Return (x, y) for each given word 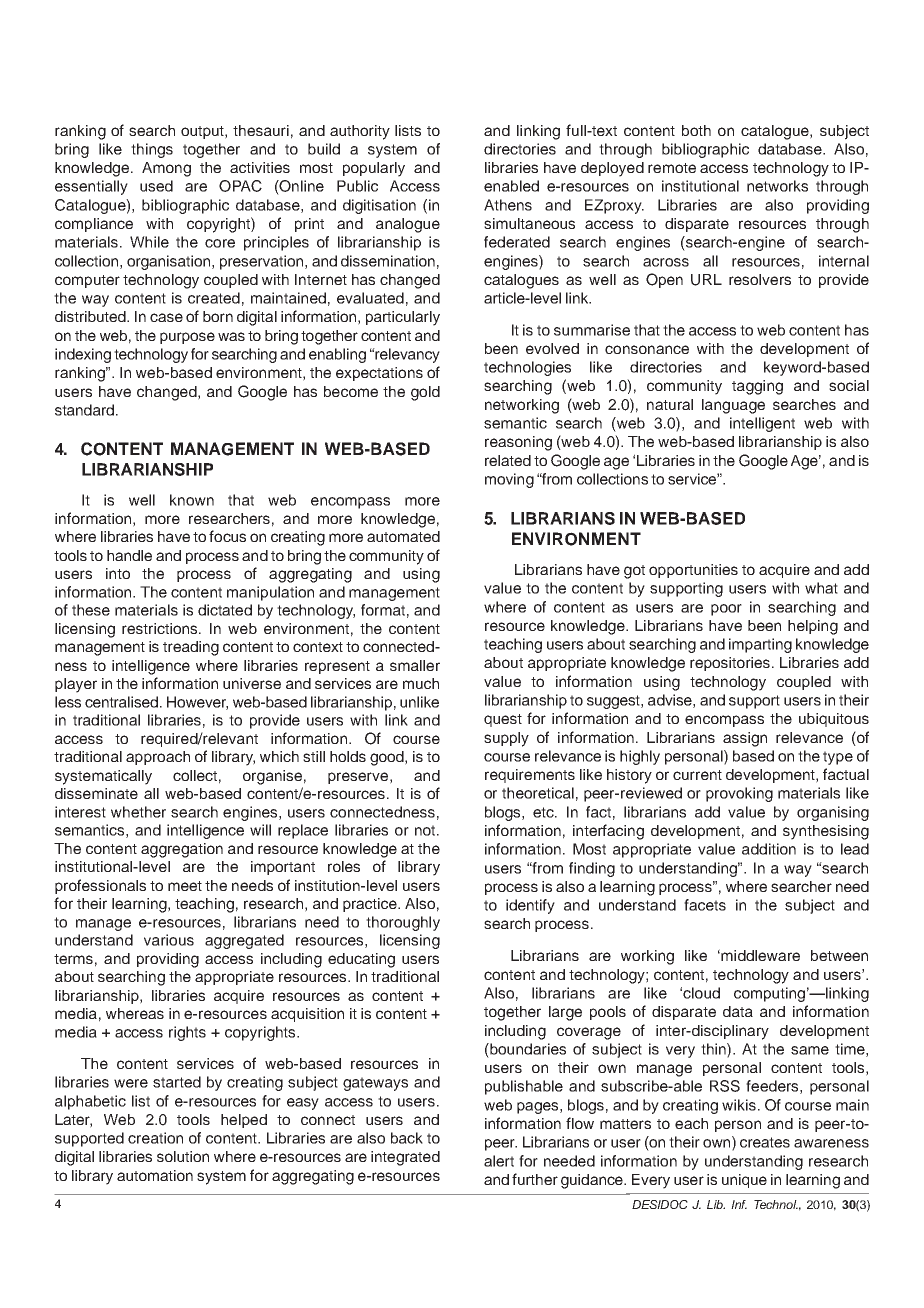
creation (155, 1138)
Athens (508, 205)
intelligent (762, 424)
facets (705, 905)
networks (777, 186)
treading (191, 648)
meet (185, 886)
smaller (415, 665)
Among (166, 169)
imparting (760, 645)
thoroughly (403, 923)
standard (84, 410)
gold (425, 393)
